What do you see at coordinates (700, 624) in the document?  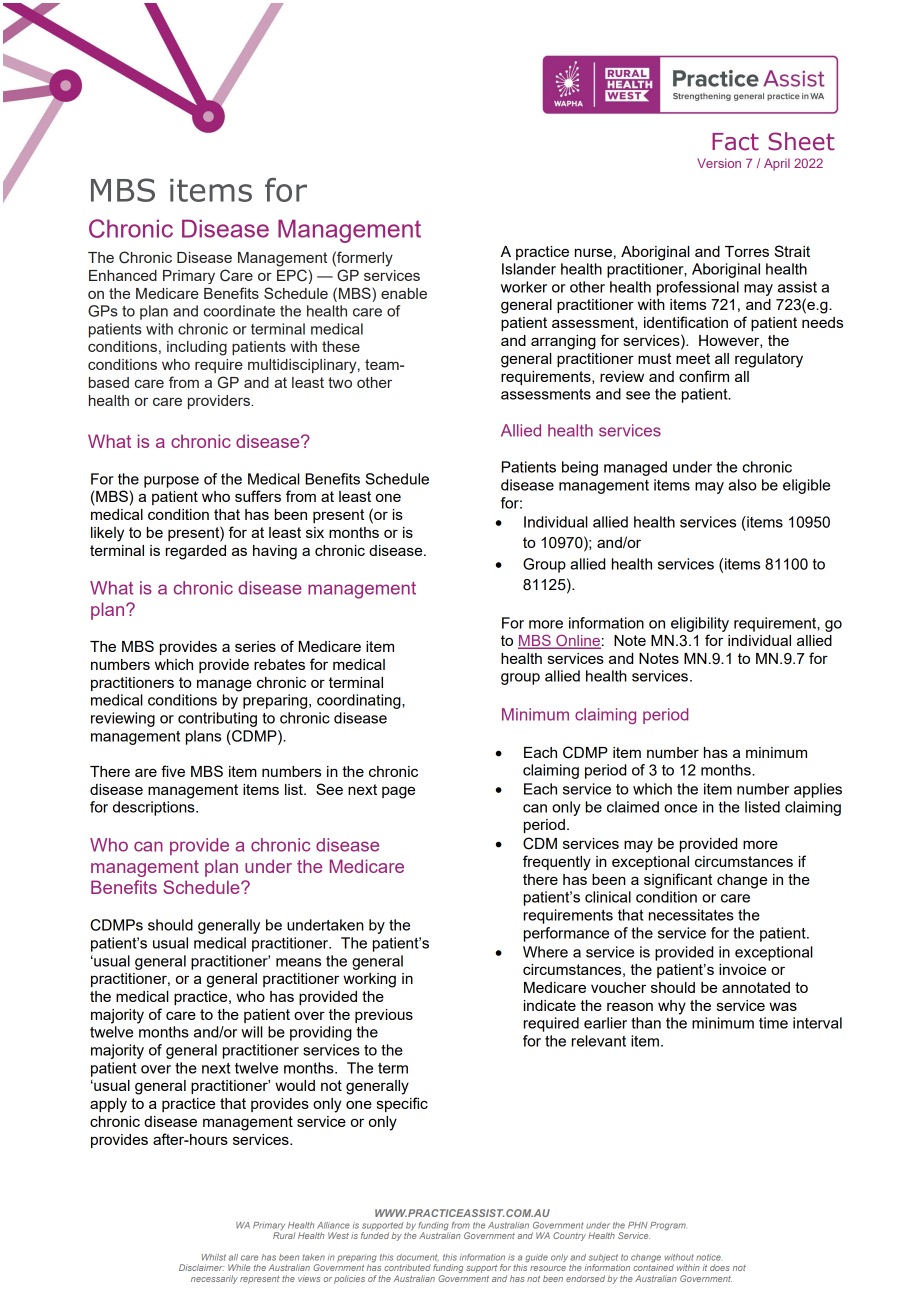 I see `eligibility` at bounding box center [700, 624].
